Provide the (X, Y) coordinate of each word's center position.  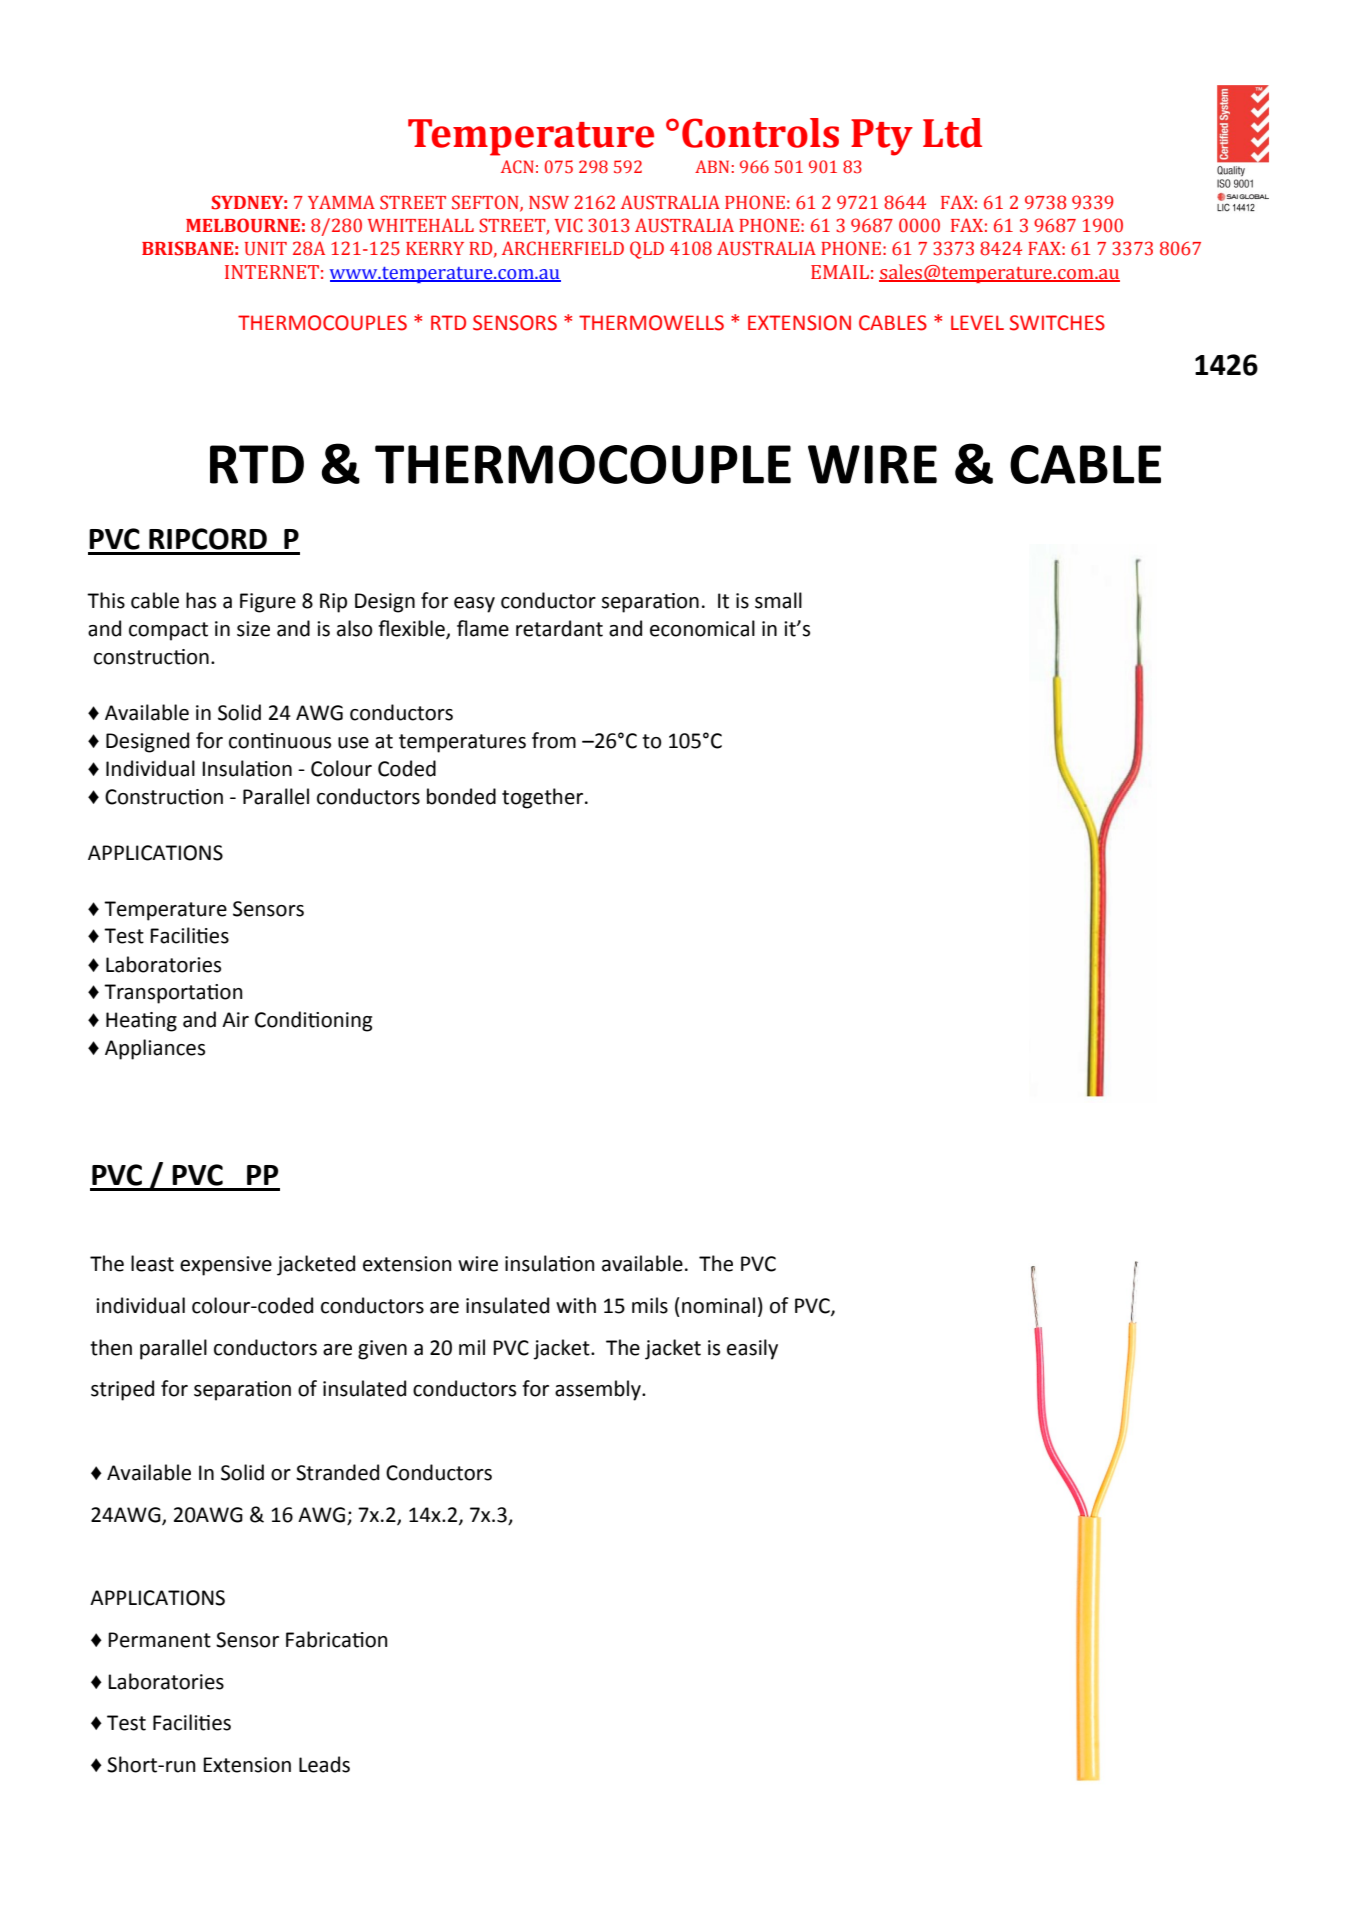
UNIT (266, 249)
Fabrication (337, 1639)
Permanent (159, 1640)
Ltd (952, 133)
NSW (549, 202)
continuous (280, 741)
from (554, 740)
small (778, 600)
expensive (226, 1266)
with (576, 1305)
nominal (718, 1305)
